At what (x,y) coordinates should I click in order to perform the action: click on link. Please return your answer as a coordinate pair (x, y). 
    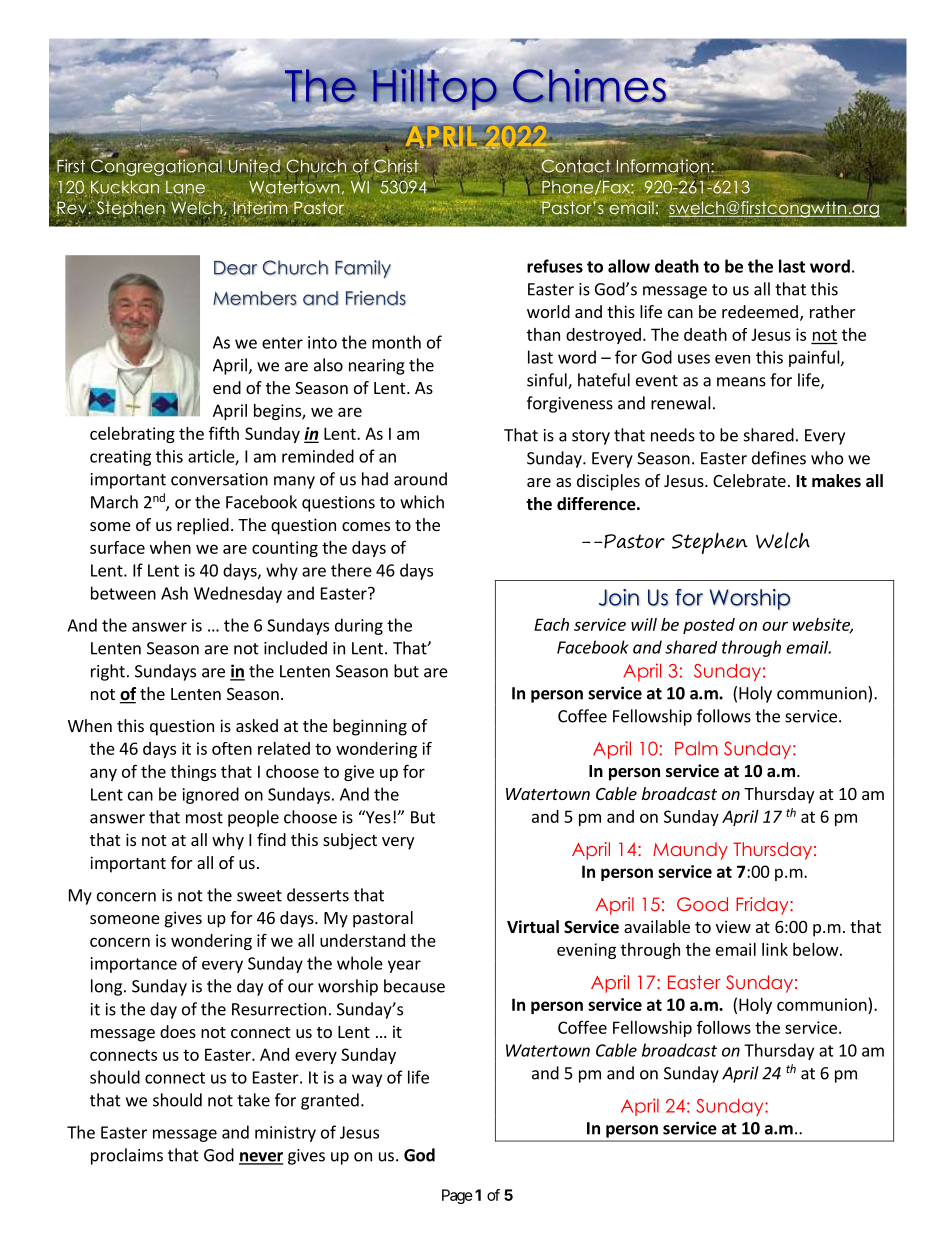
    Looking at the image, I should click on (775, 949).
